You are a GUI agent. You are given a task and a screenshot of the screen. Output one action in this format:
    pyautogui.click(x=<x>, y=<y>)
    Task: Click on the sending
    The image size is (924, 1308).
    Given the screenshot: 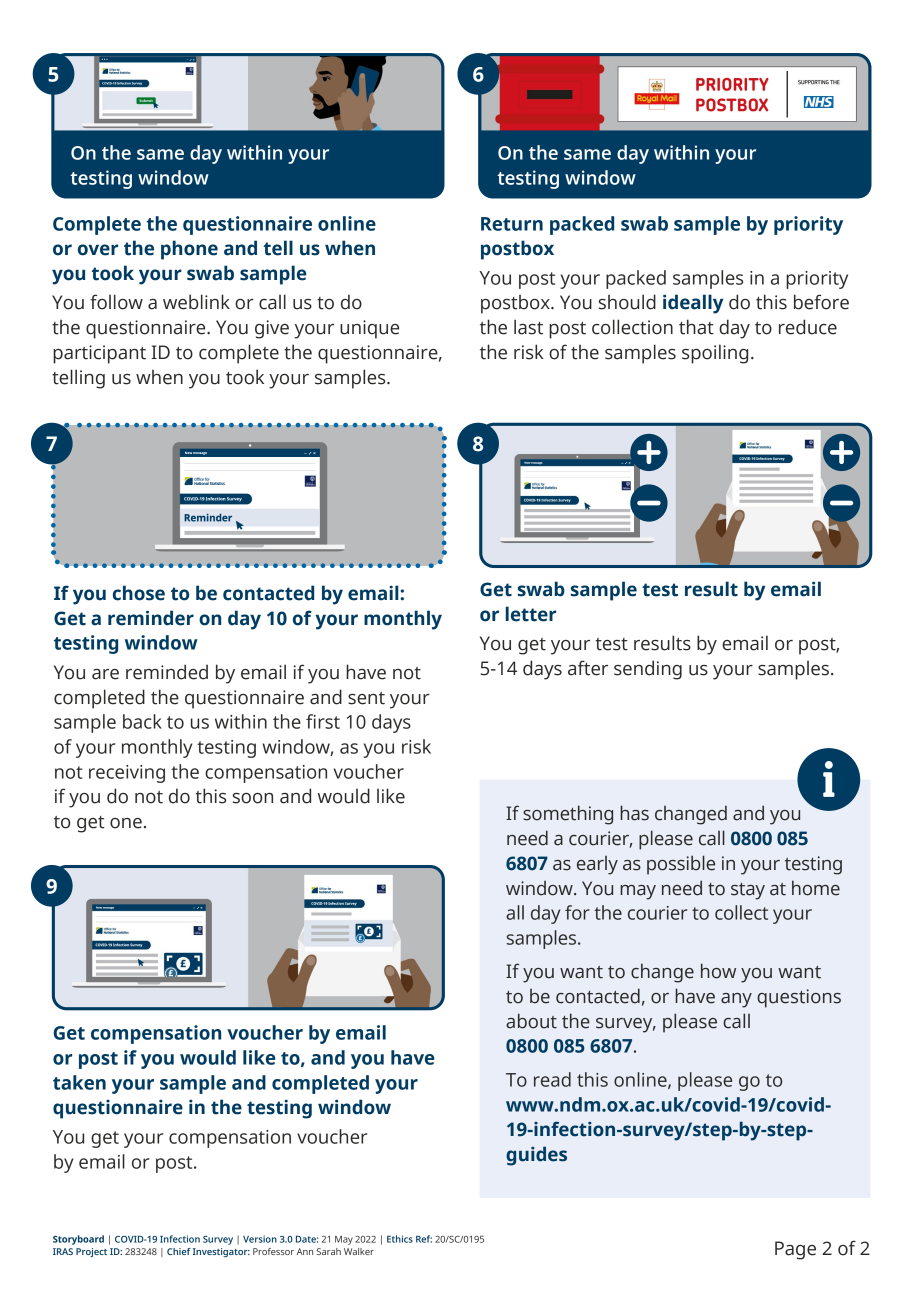 What is the action you would take?
    pyautogui.click(x=648, y=670)
